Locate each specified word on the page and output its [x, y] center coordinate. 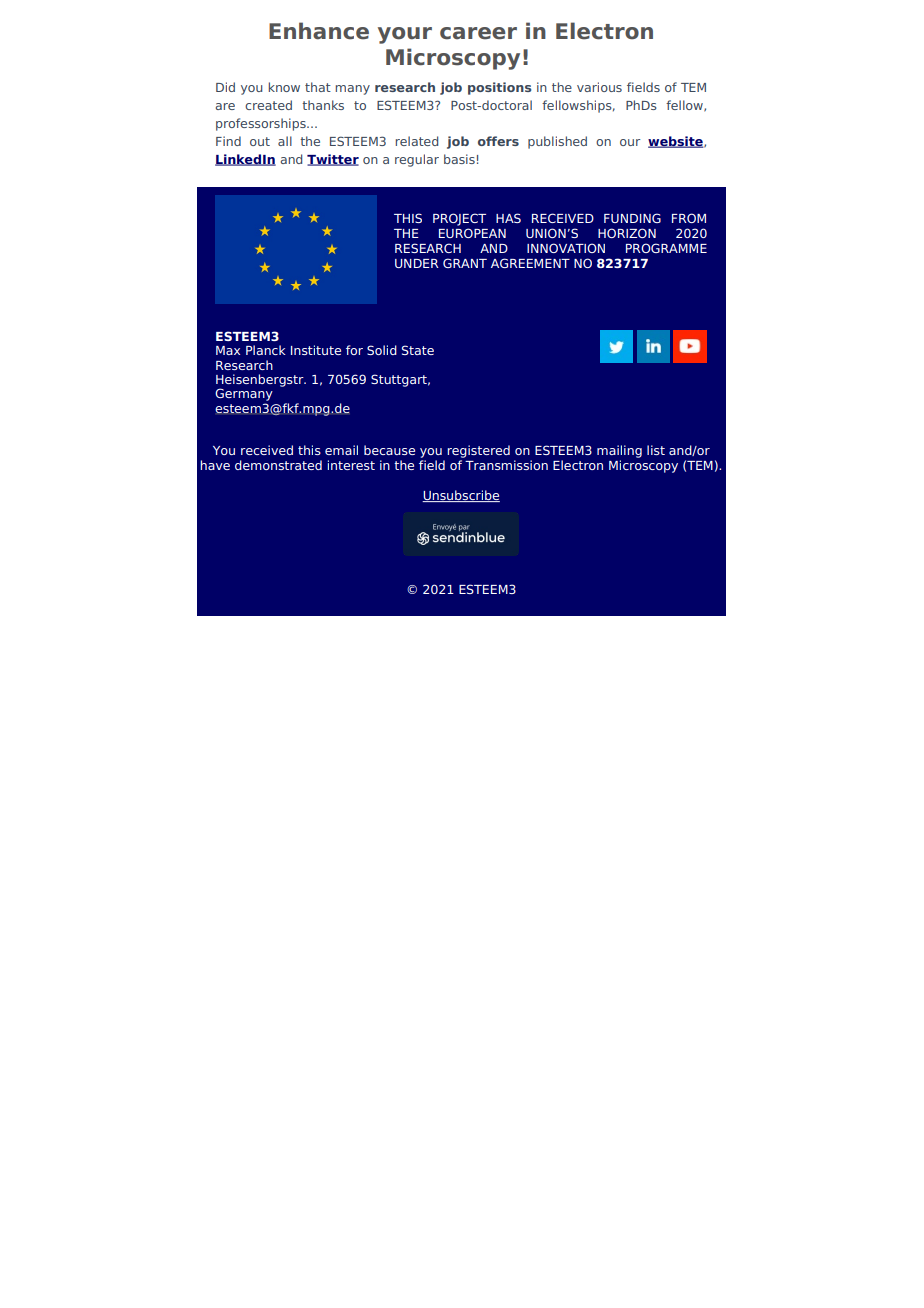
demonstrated [278, 465]
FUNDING [632, 218]
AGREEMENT [530, 263]
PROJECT [459, 219]
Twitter [333, 160]
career [478, 33]
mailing [619, 451]
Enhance [319, 31]
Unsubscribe [461, 496]
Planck [266, 350]
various [599, 87]
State [418, 350]
